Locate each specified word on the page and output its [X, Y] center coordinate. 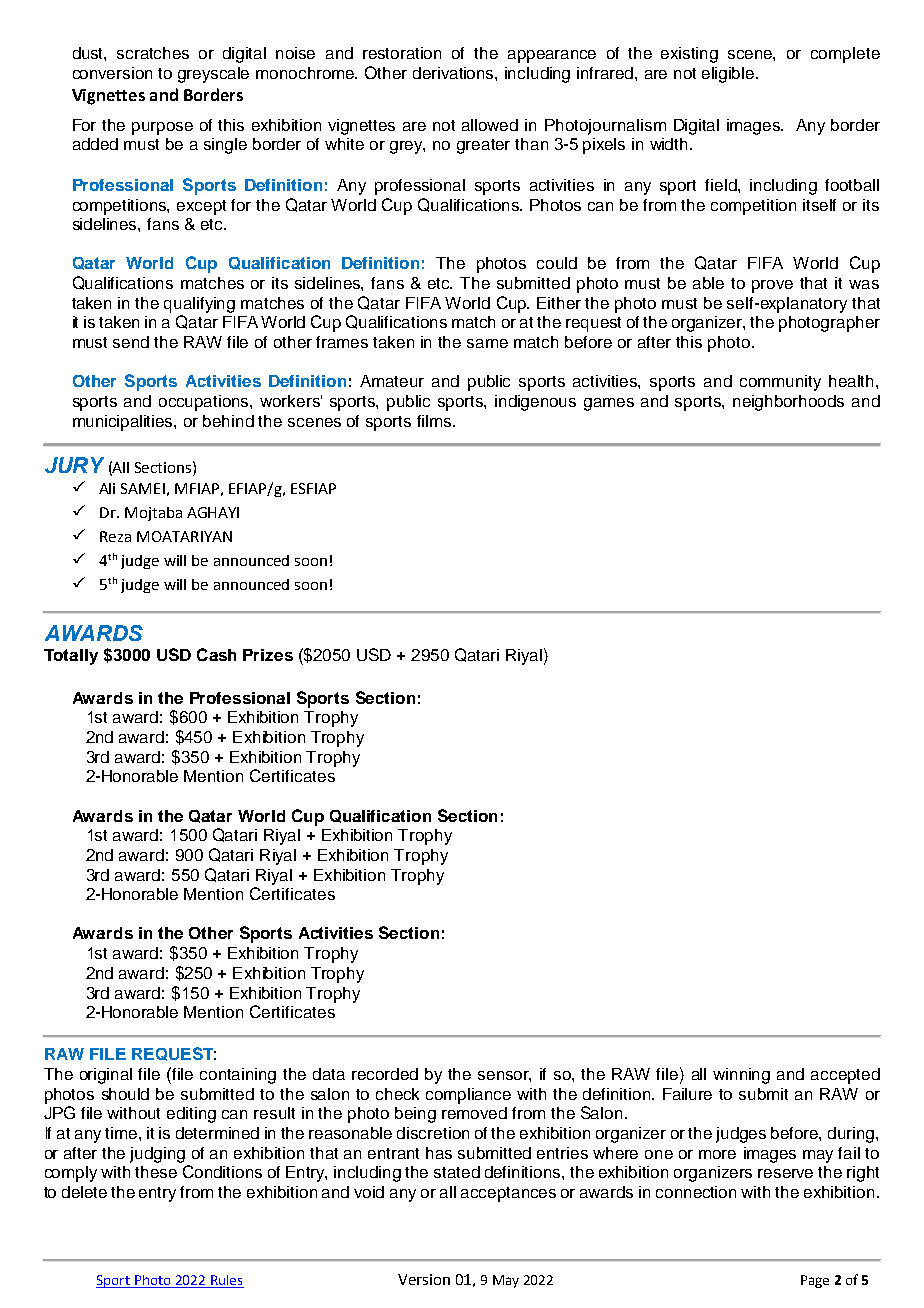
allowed [490, 125]
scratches [153, 53]
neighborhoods [788, 403]
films [435, 421]
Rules [226, 1280]
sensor [504, 1076]
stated [457, 1172]
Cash [216, 654]
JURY [74, 465]
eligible [729, 75]
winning [741, 1076]
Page [815, 1281]
